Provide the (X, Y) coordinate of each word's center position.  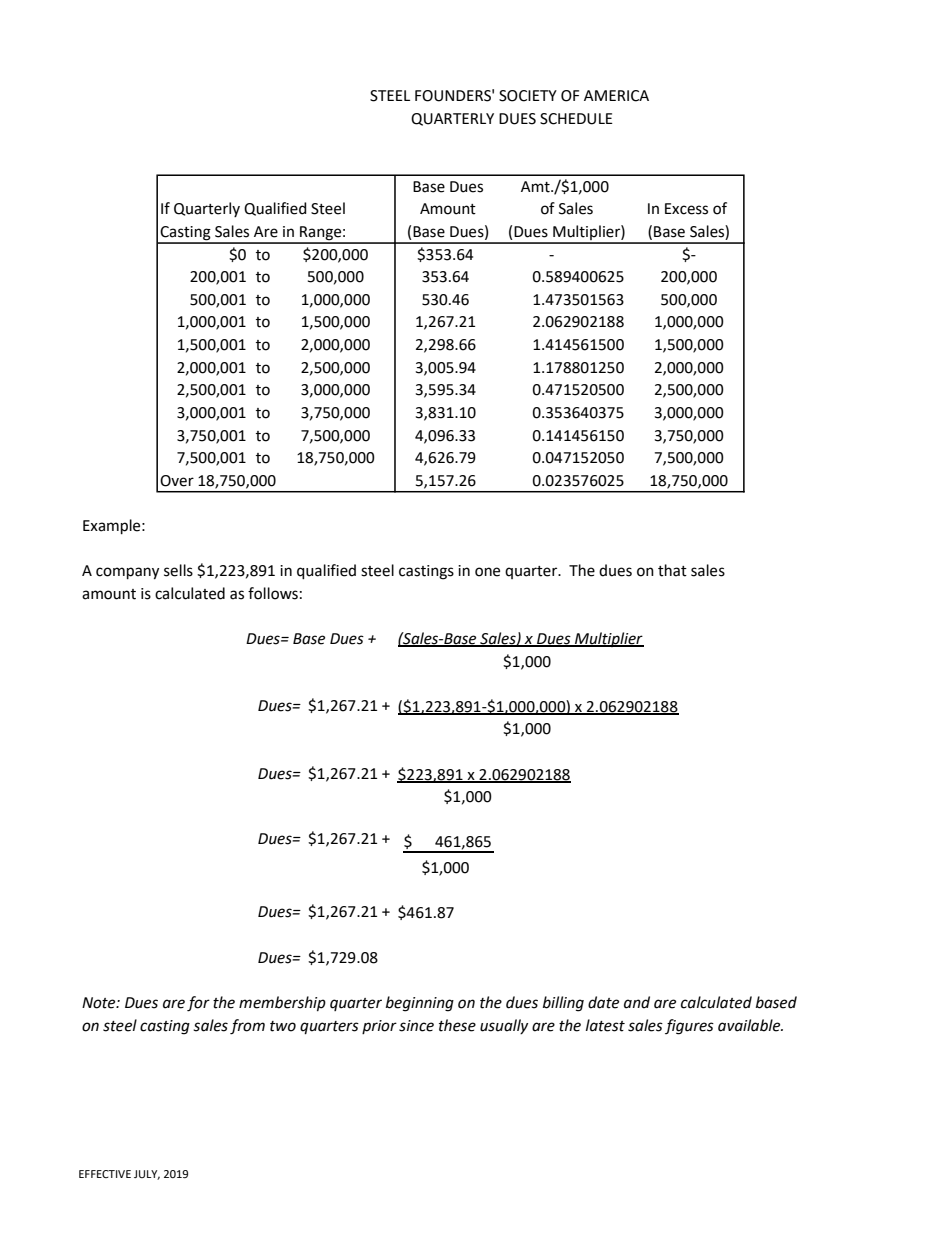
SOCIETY (528, 96)
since (416, 1026)
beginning (420, 1004)
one (487, 572)
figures (689, 1027)
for (198, 1004)
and (637, 1002)
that (672, 570)
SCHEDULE (576, 119)
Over (177, 481)
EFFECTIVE (105, 1174)
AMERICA (616, 96)
